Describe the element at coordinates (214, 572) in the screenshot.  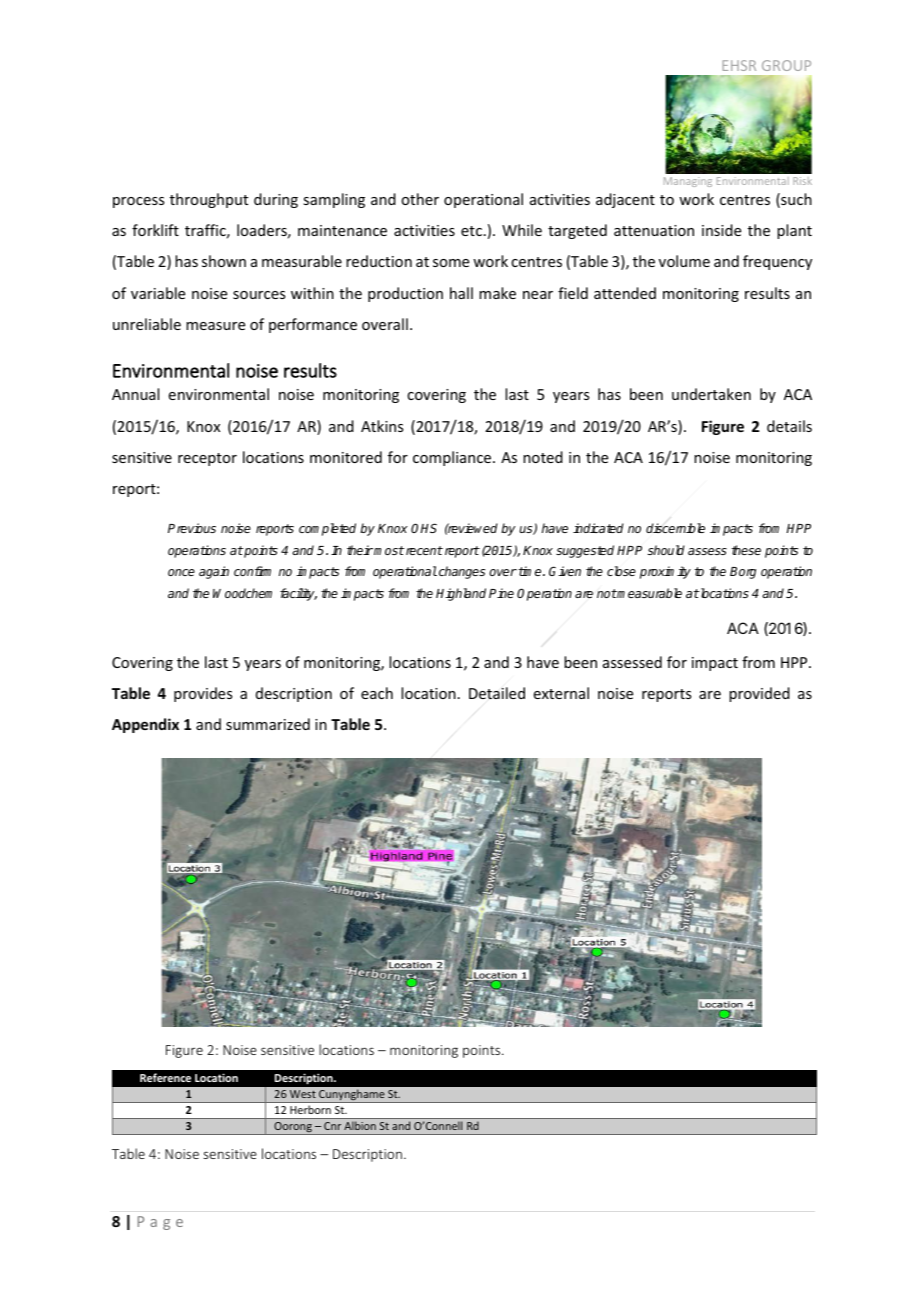
I see `again` at that location.
